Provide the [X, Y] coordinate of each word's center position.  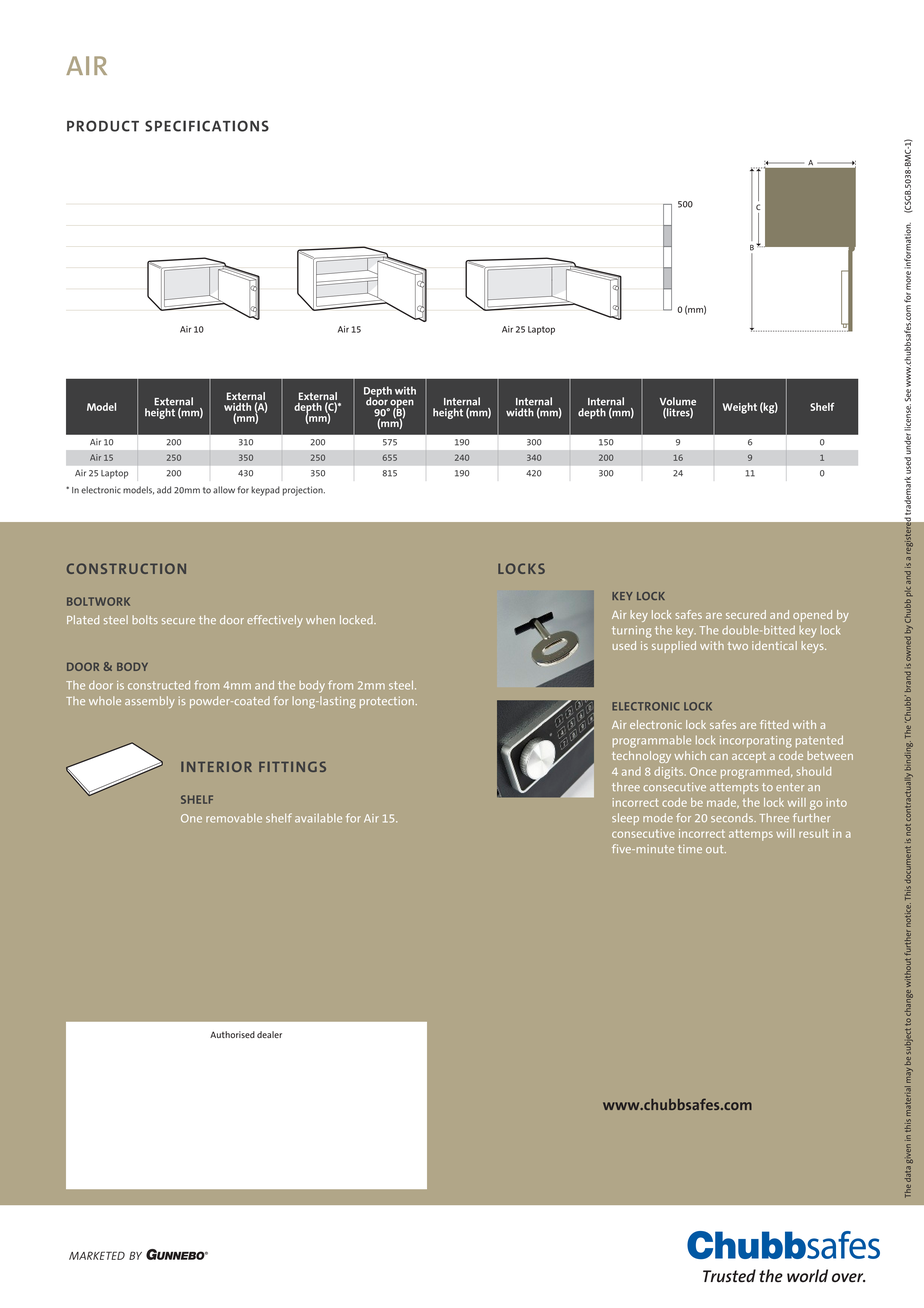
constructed [159, 685]
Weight [740, 408]
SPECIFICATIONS [207, 126]
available [318, 818]
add [164, 490]
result [814, 833]
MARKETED [97, 1255]
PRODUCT [103, 126]
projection [304, 491]
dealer [269, 1034]
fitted [774, 724]
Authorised [232, 1034]
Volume [678, 401]
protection [387, 702]
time [690, 849]
